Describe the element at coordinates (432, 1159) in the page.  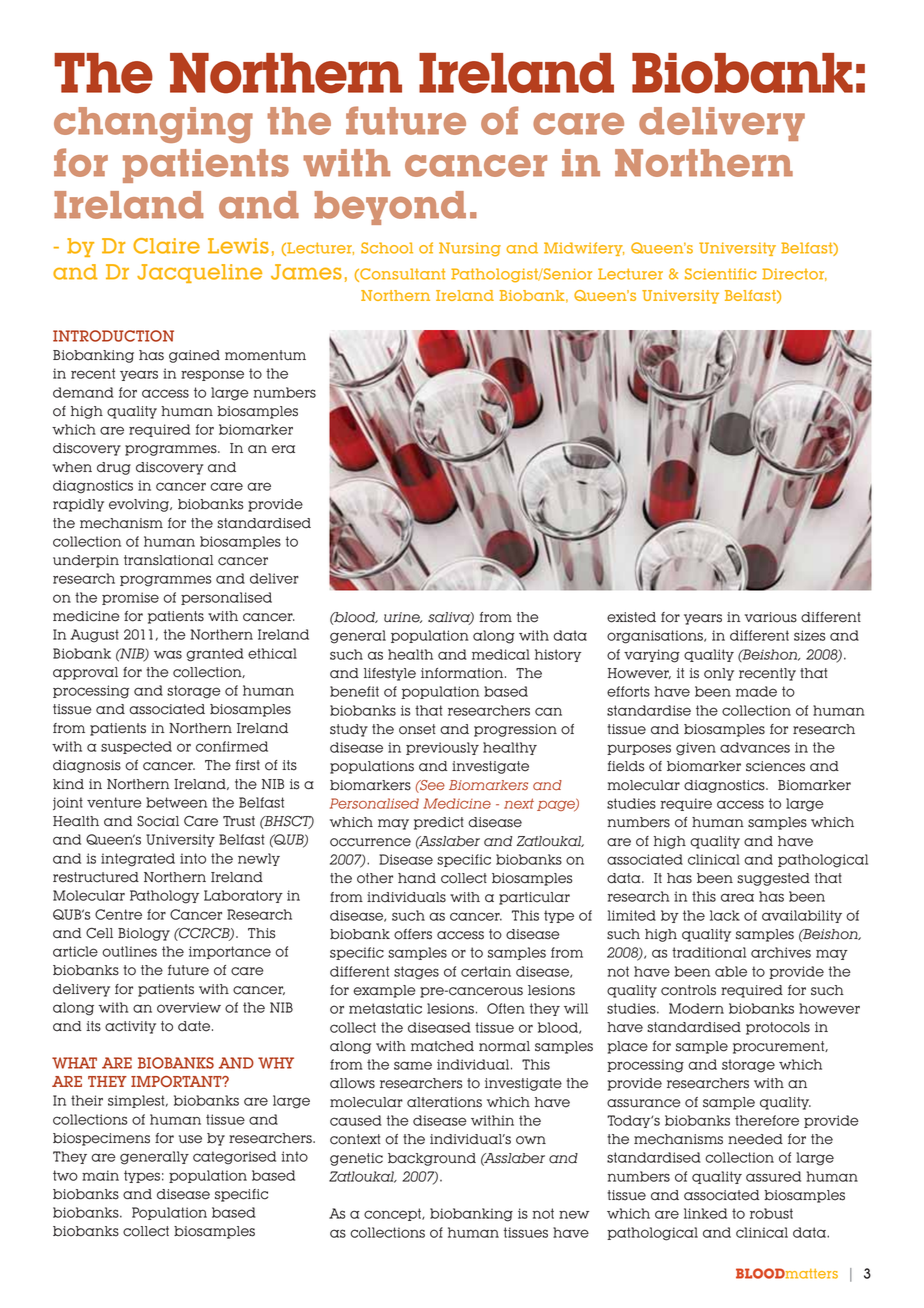
I see `background` at that location.
